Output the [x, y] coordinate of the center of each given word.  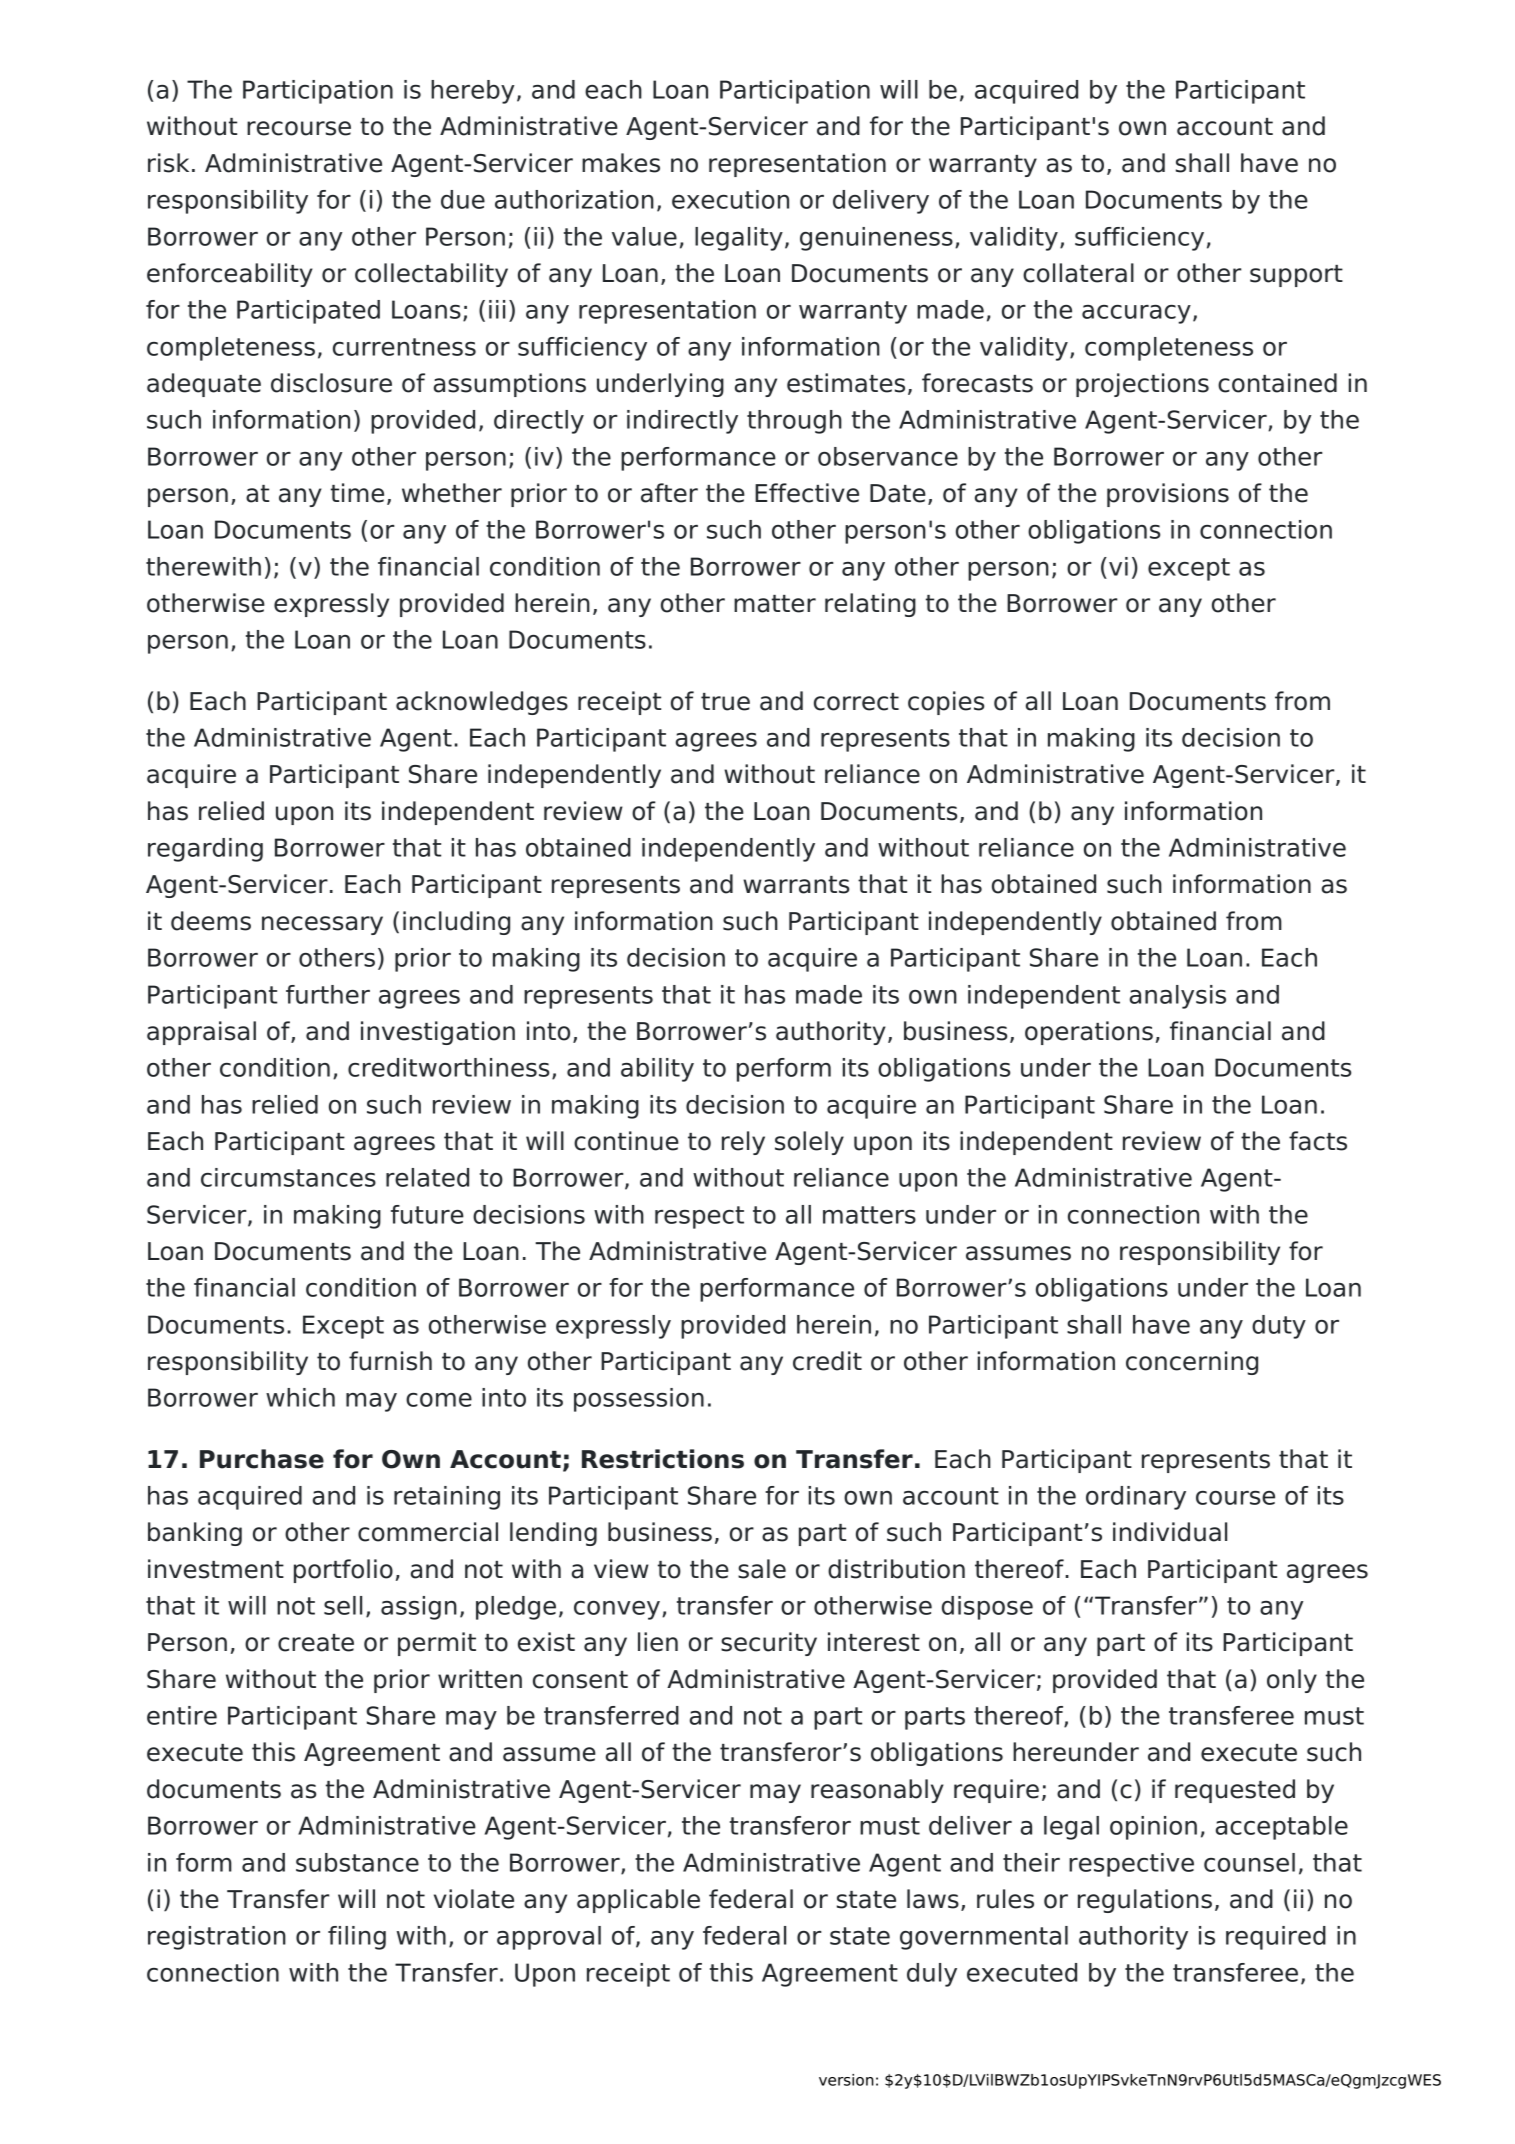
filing [357, 1938]
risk [168, 163]
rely [743, 1143]
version [846, 2080]
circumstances [288, 1177]
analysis [1178, 997]
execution [730, 199]
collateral [1078, 273]
